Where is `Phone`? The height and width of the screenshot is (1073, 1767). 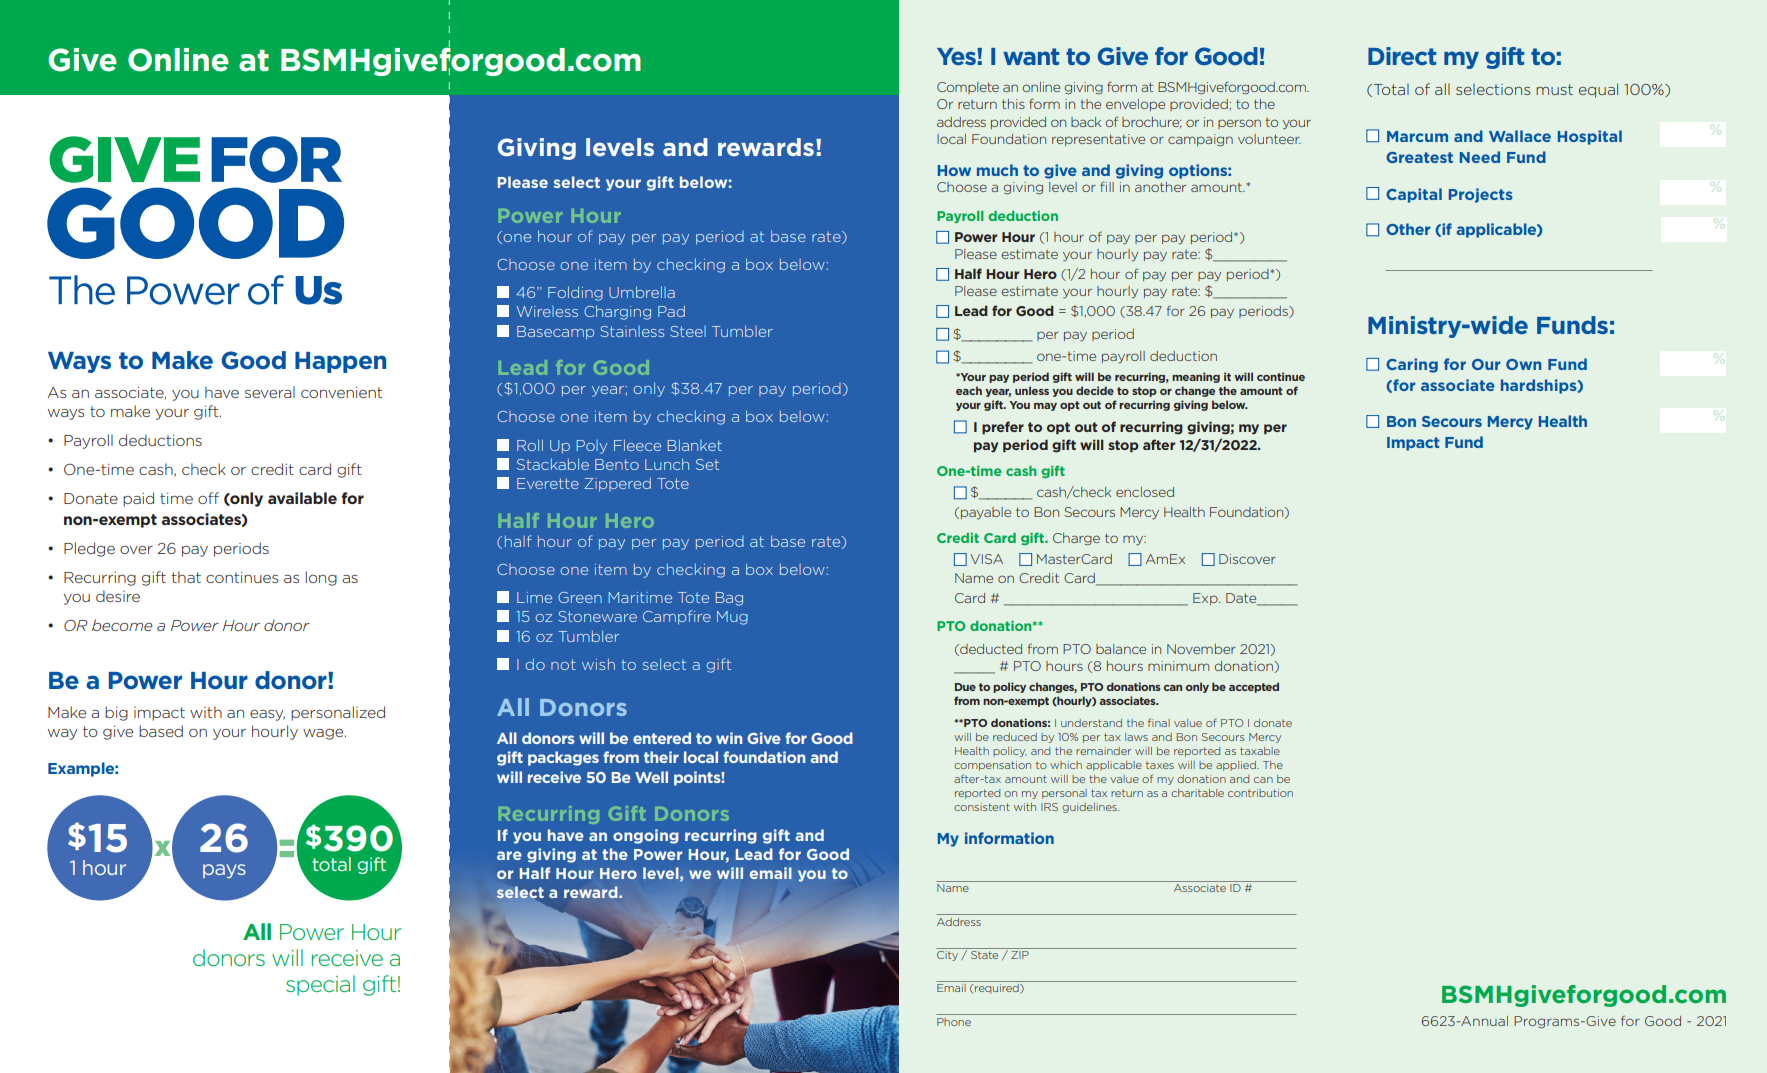 Phone is located at coordinates (954, 1022).
